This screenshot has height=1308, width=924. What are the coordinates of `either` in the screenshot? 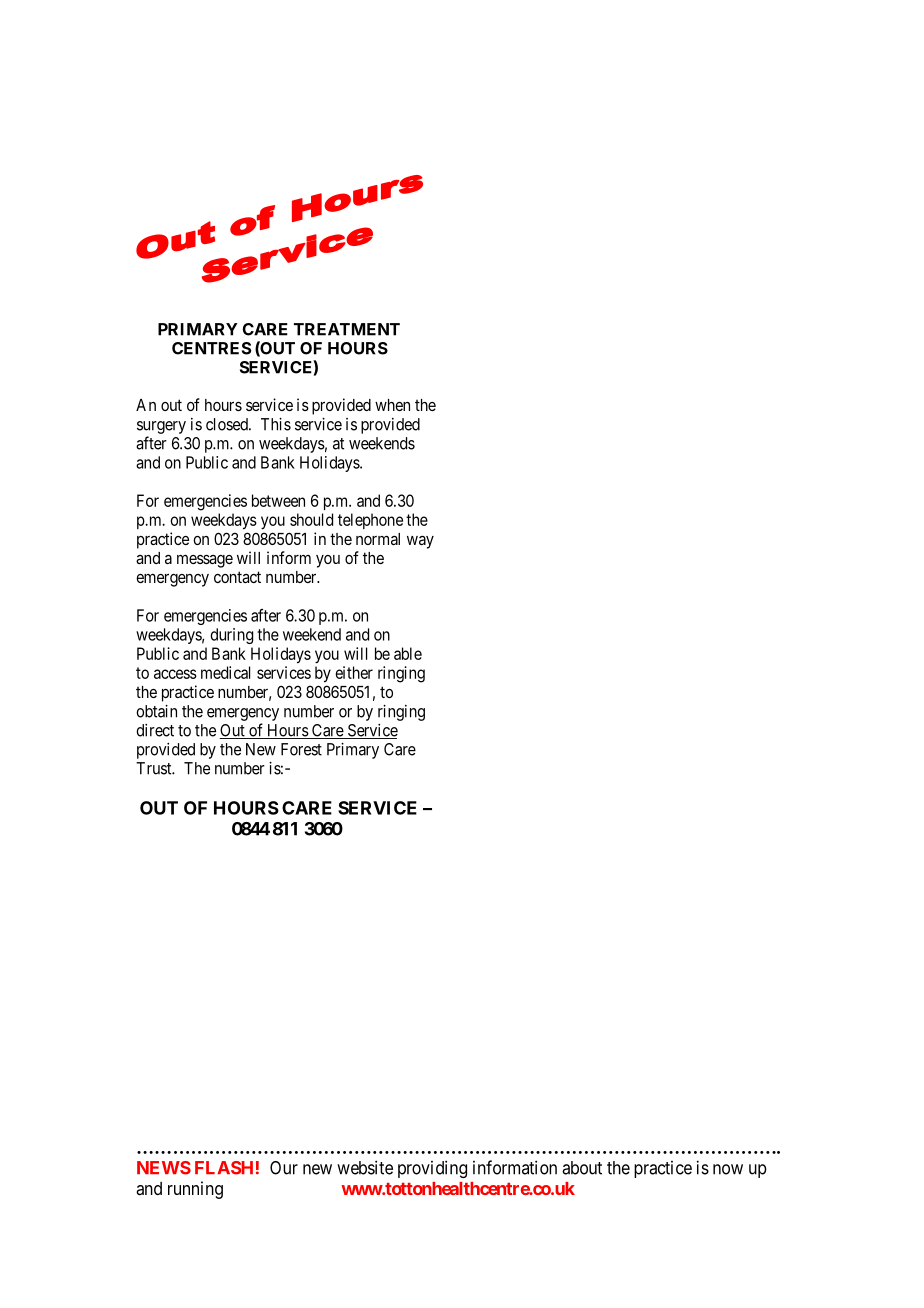 It's located at (354, 672).
